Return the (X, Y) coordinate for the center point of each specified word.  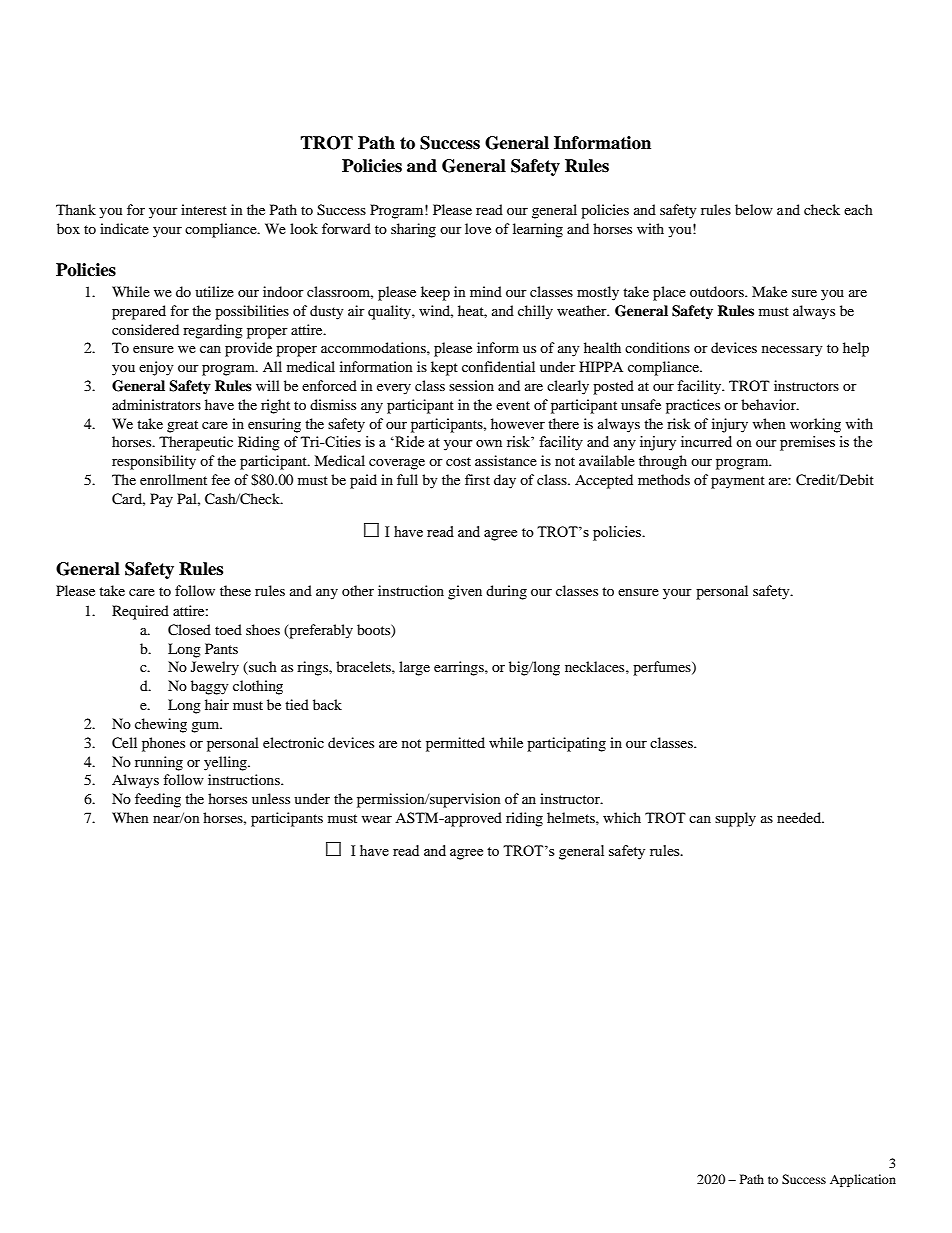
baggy (210, 687)
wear (376, 819)
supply (735, 819)
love (478, 228)
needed (800, 817)
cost (458, 461)
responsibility (154, 462)
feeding (158, 800)
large (414, 668)
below (754, 209)
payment (738, 482)
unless (271, 798)
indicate (124, 228)
